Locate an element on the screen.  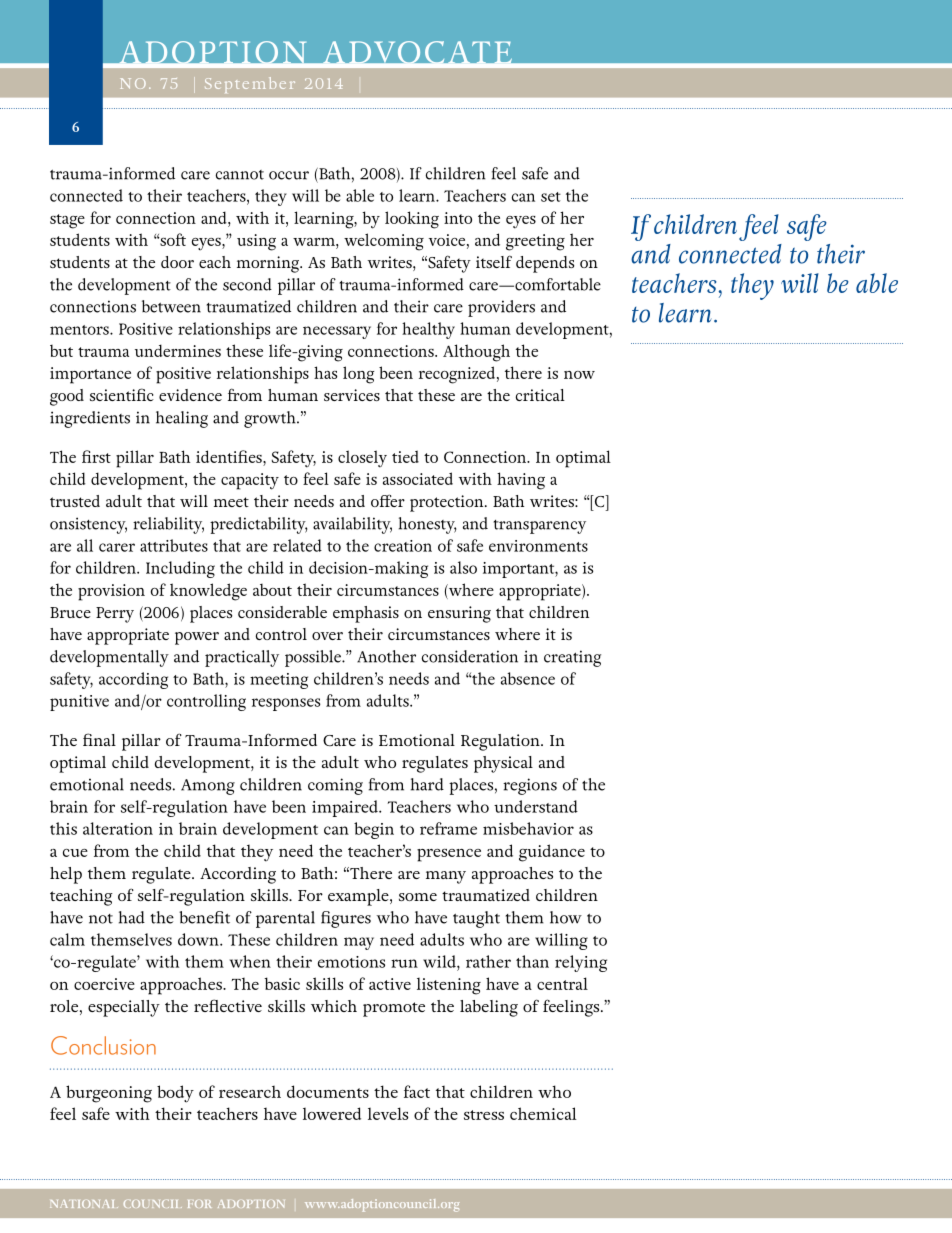
over is located at coordinates (327, 636).
